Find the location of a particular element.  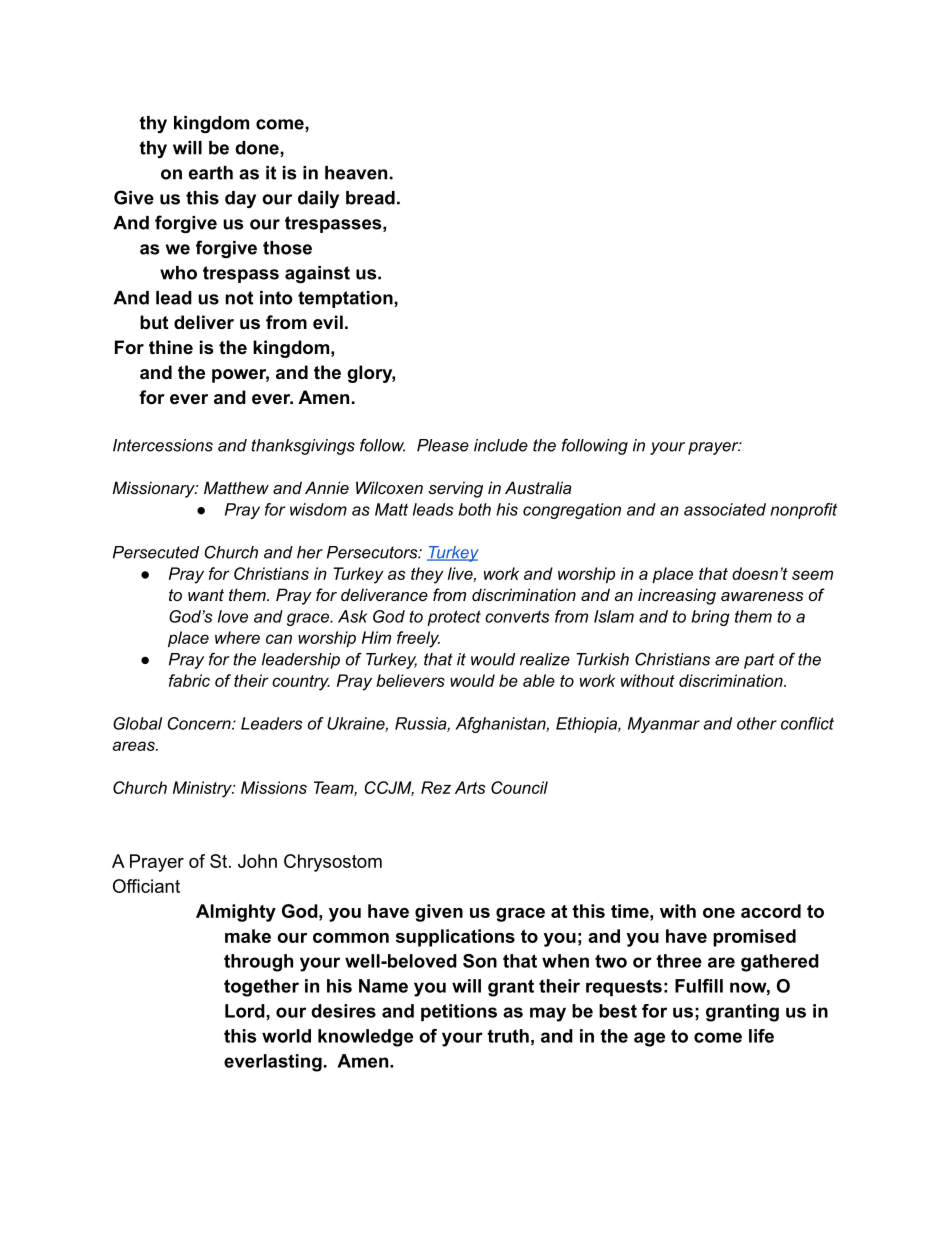

want is located at coordinates (206, 595).
